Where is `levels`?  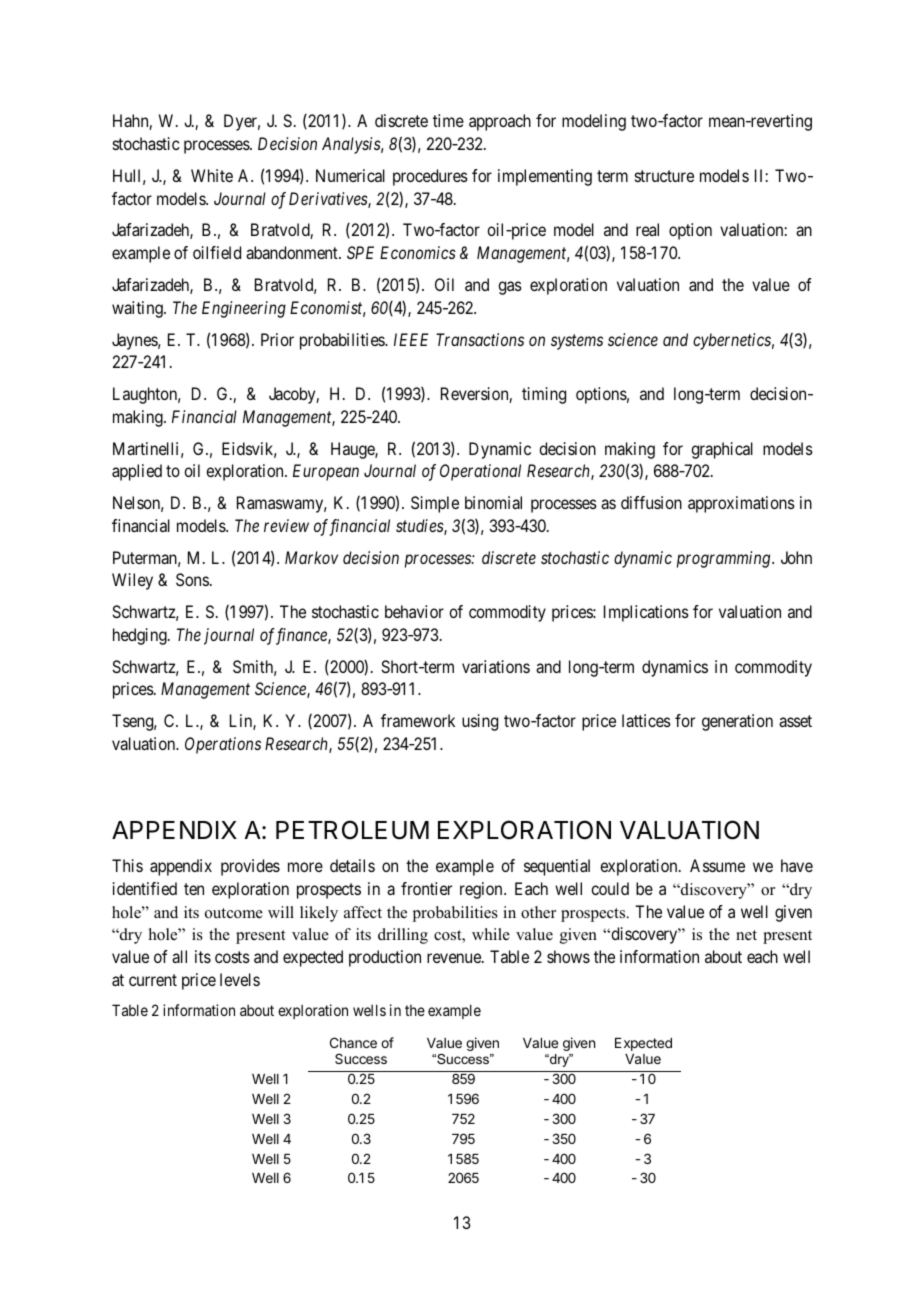
levels is located at coordinates (240, 979).
